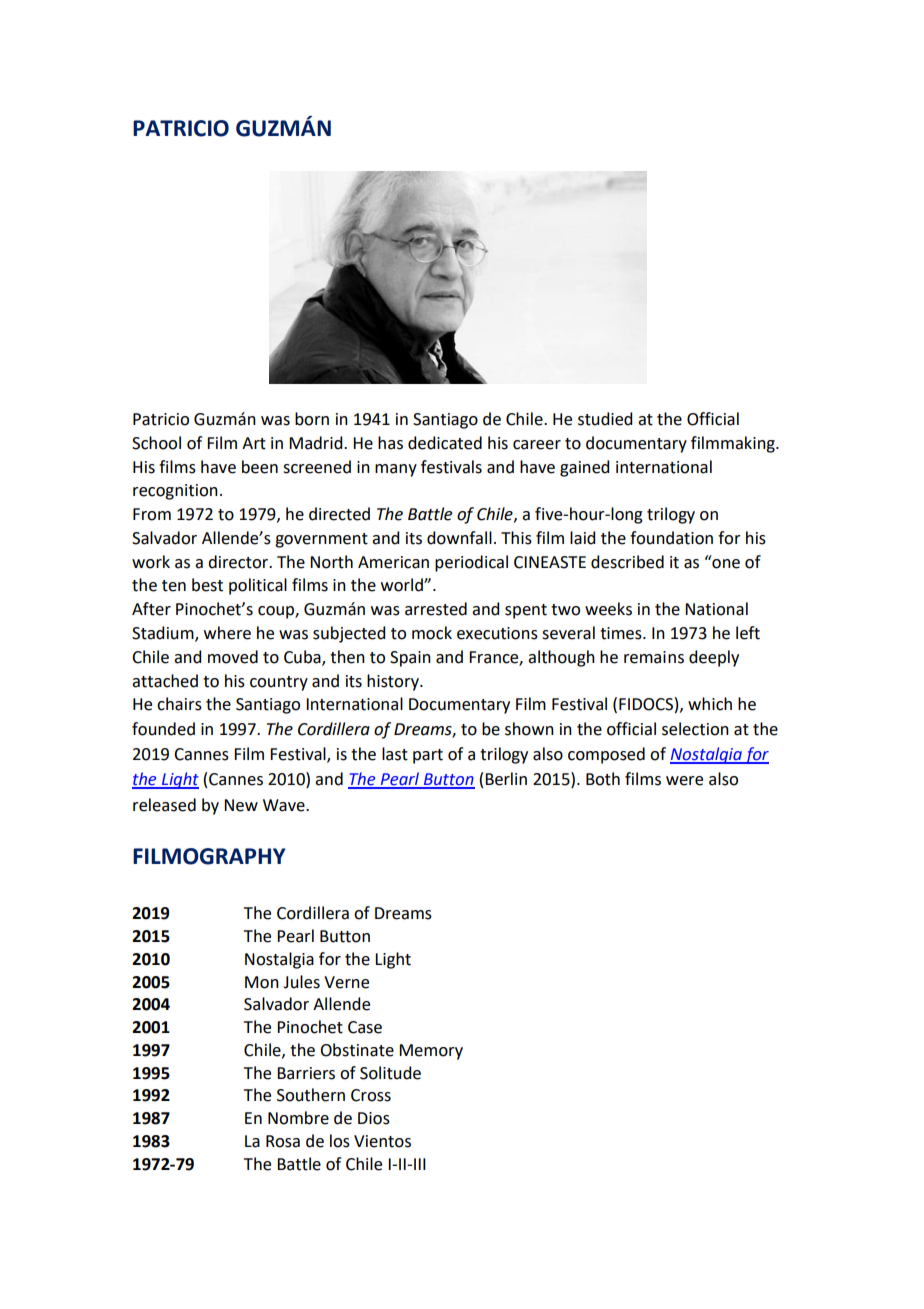  What do you see at coordinates (262, 982) in the screenshot?
I see `Mon` at bounding box center [262, 982].
